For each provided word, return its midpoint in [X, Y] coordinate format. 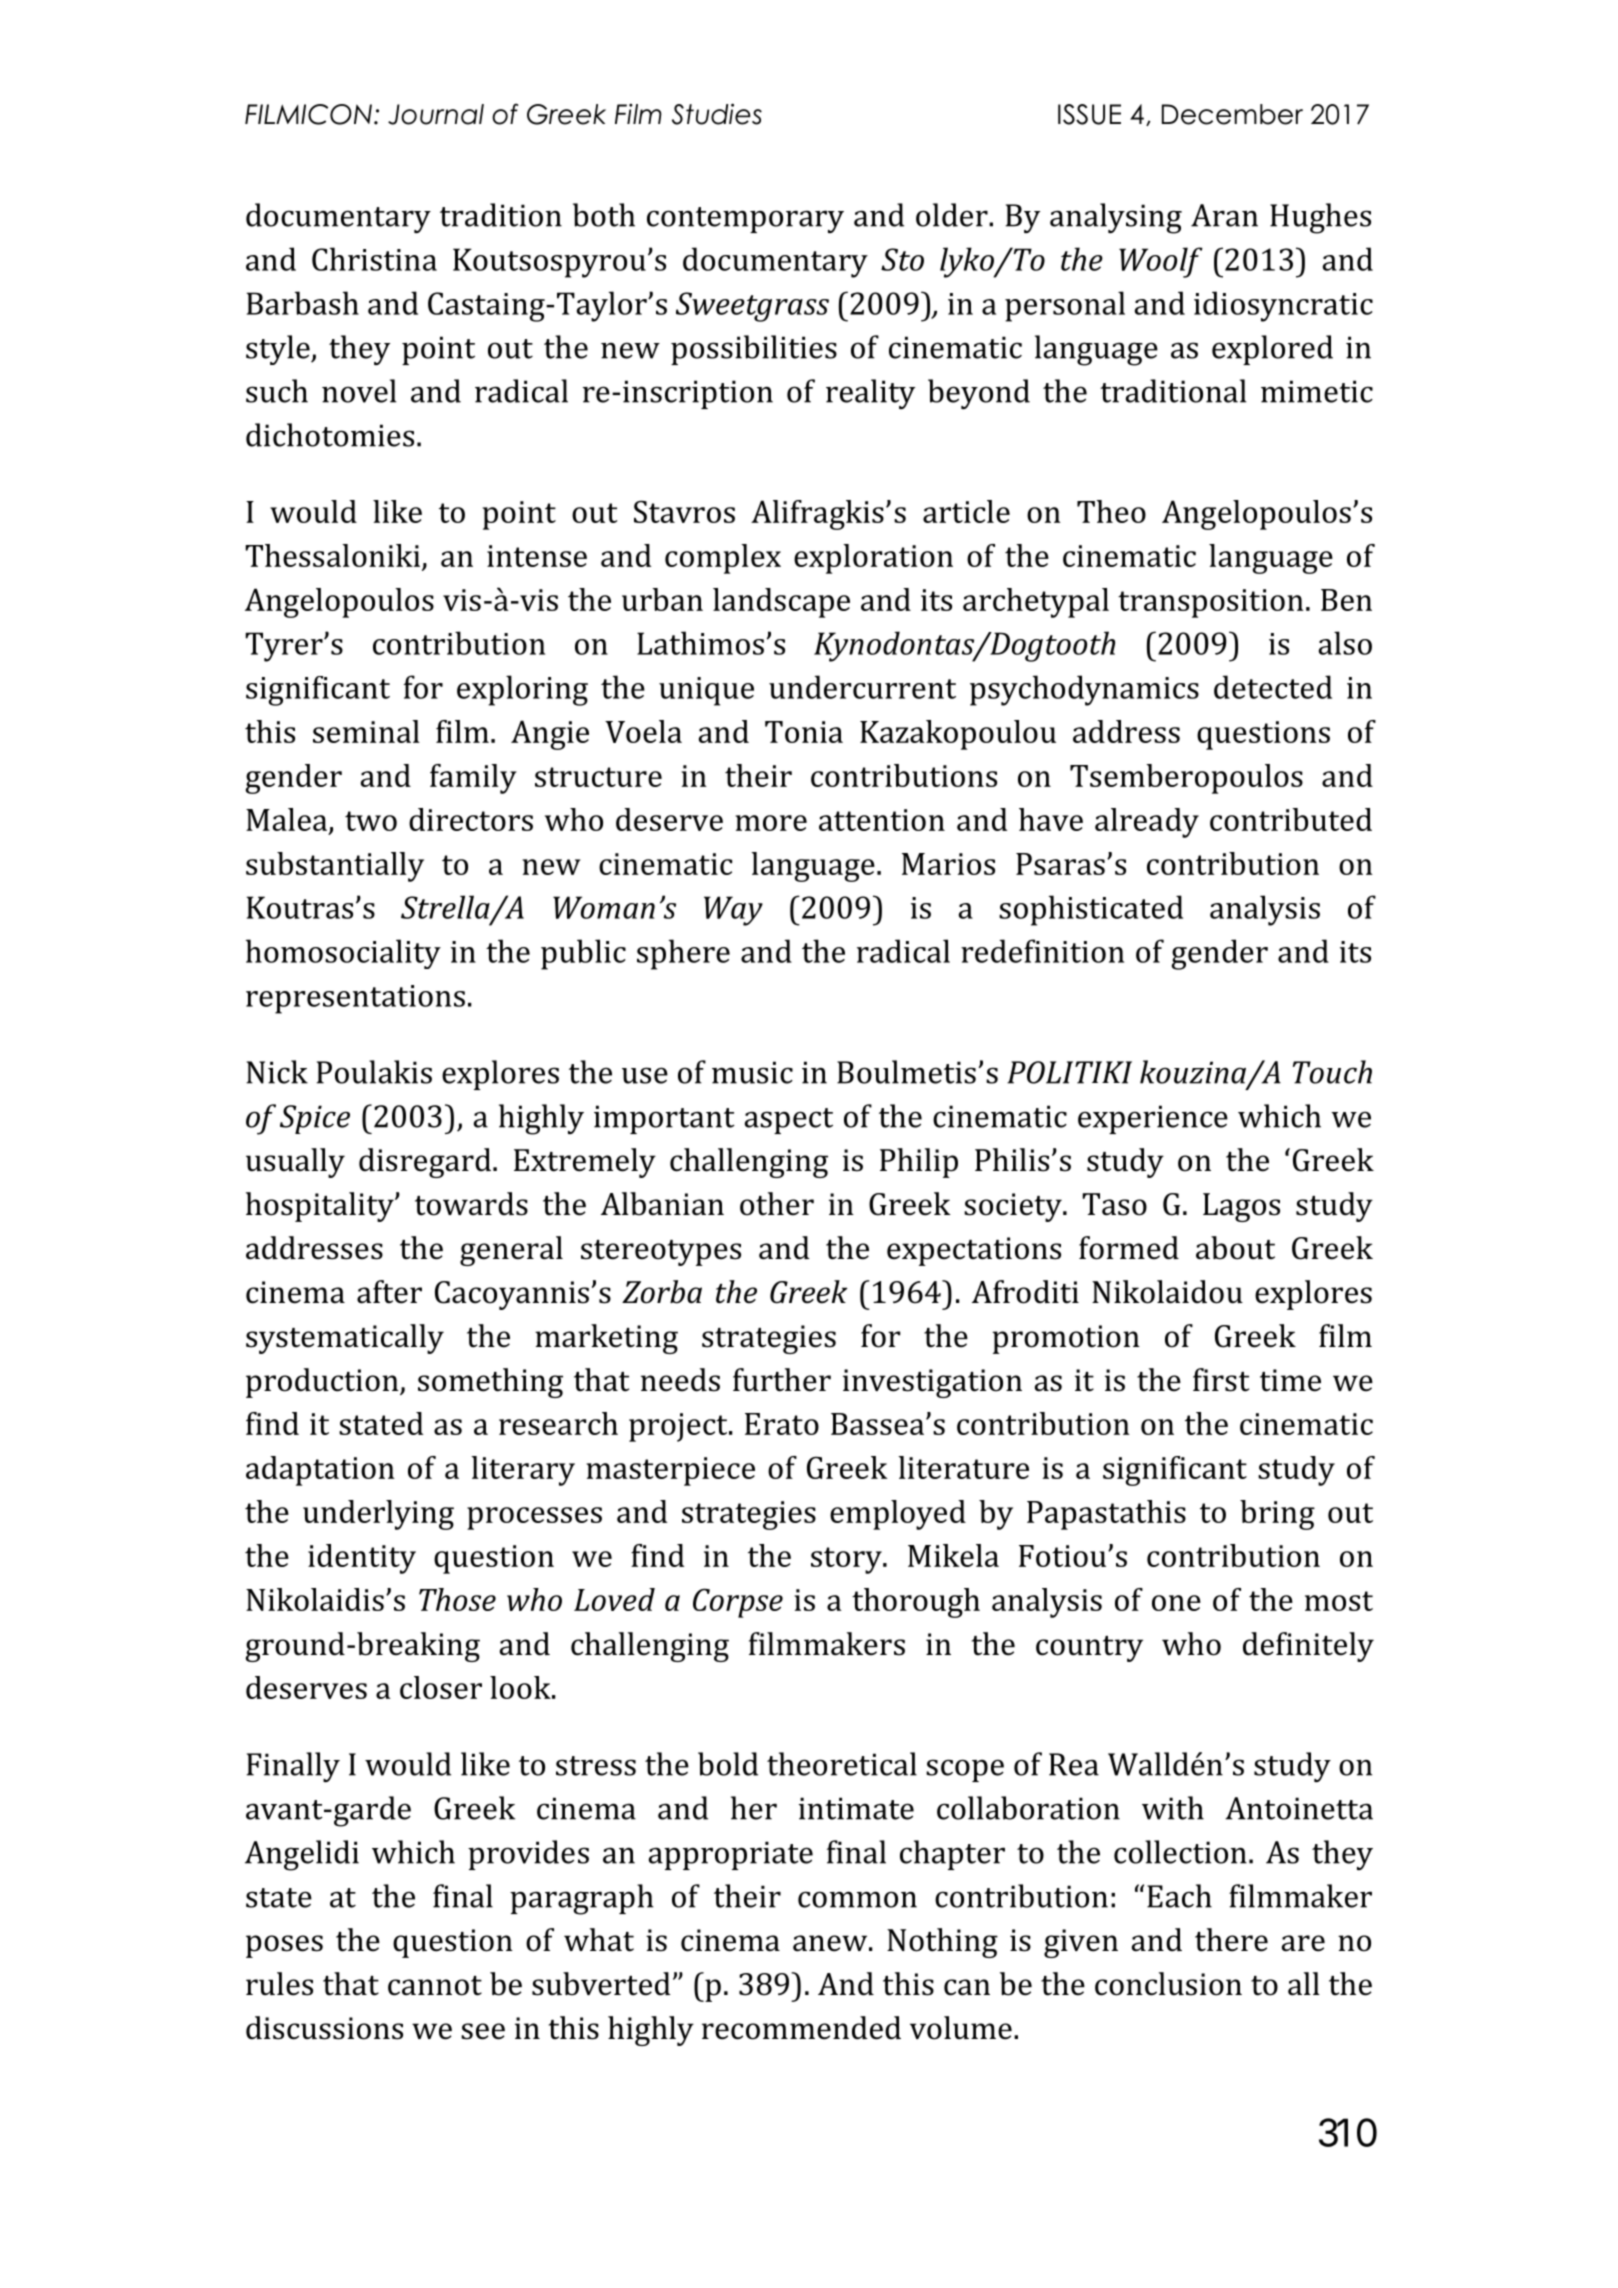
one [1176, 1603]
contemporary [745, 220]
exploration [873, 559]
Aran [1224, 215]
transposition [1211, 603]
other [777, 1204]
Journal [436, 114]
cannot [435, 1986]
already [1147, 823]
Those [457, 1599]
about [1235, 1248]
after [389, 1292]
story [847, 1560]
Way [733, 911]
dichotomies [330, 435]
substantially [335, 867]
